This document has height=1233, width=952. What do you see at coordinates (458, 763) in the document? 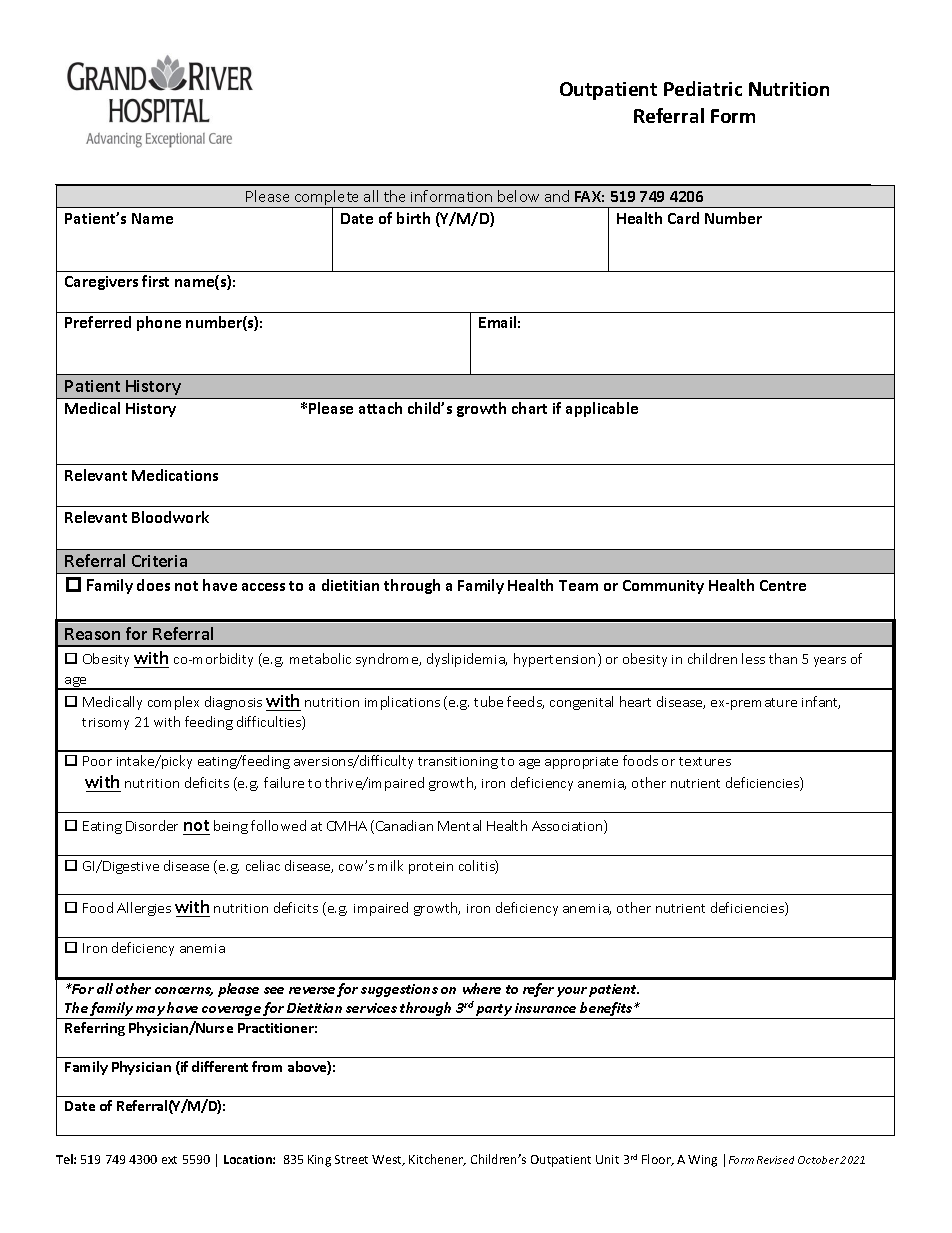
I see `transitioning` at bounding box center [458, 763].
